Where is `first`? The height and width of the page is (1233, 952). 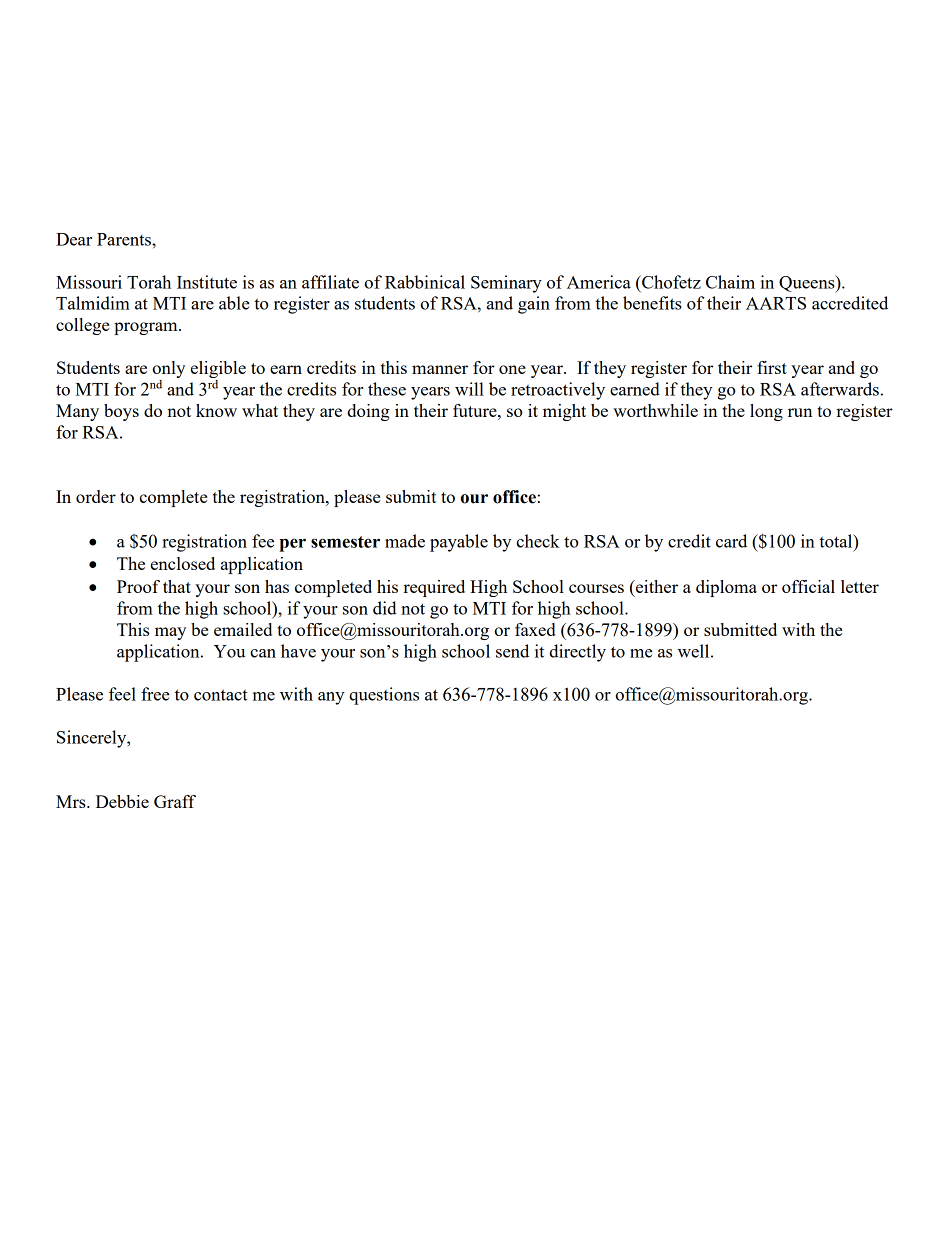
first is located at coordinates (772, 367).
